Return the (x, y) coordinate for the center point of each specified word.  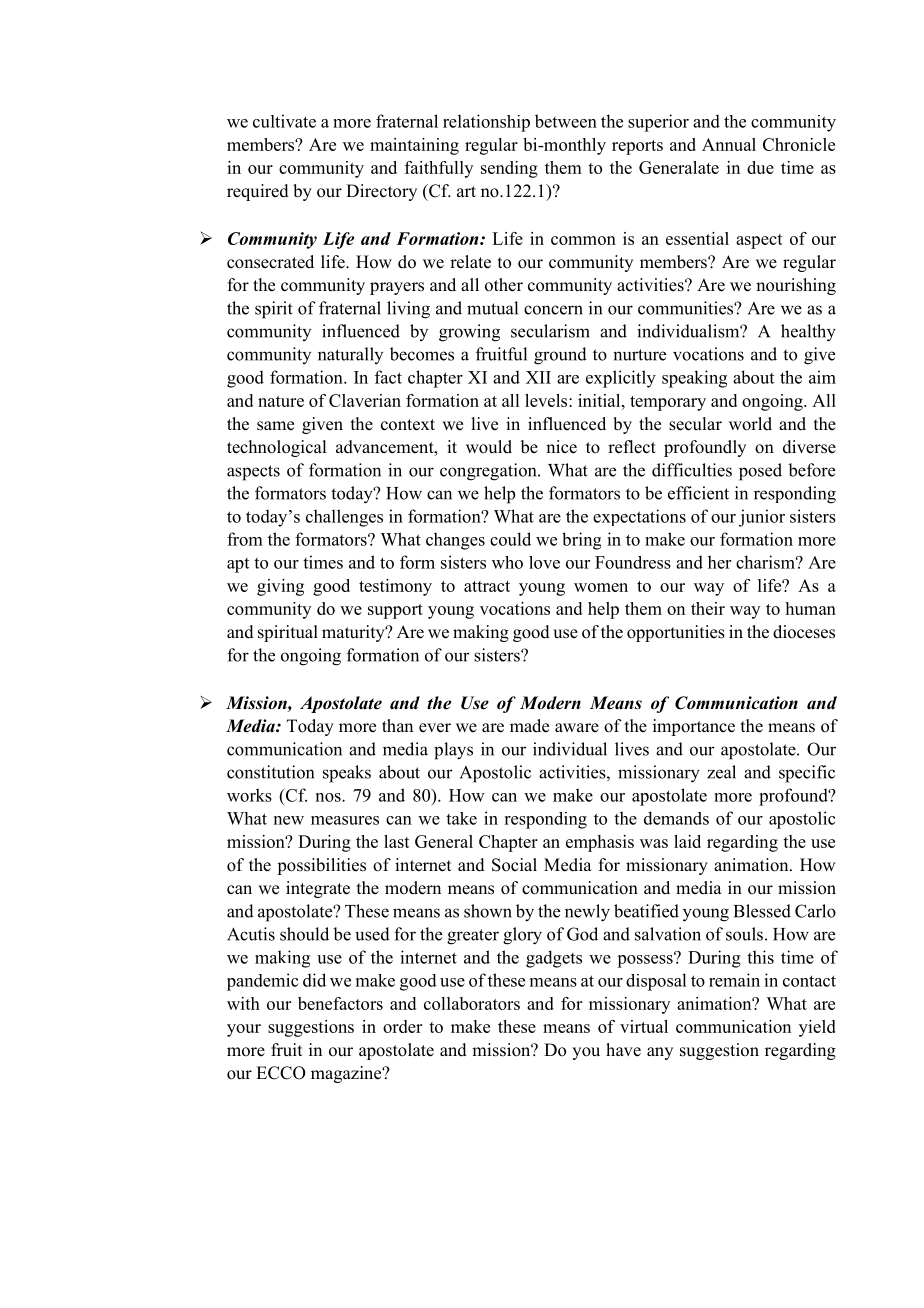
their (708, 608)
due (760, 167)
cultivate (284, 121)
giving (280, 587)
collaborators (472, 1003)
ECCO (281, 1073)
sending (509, 169)
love (544, 562)
